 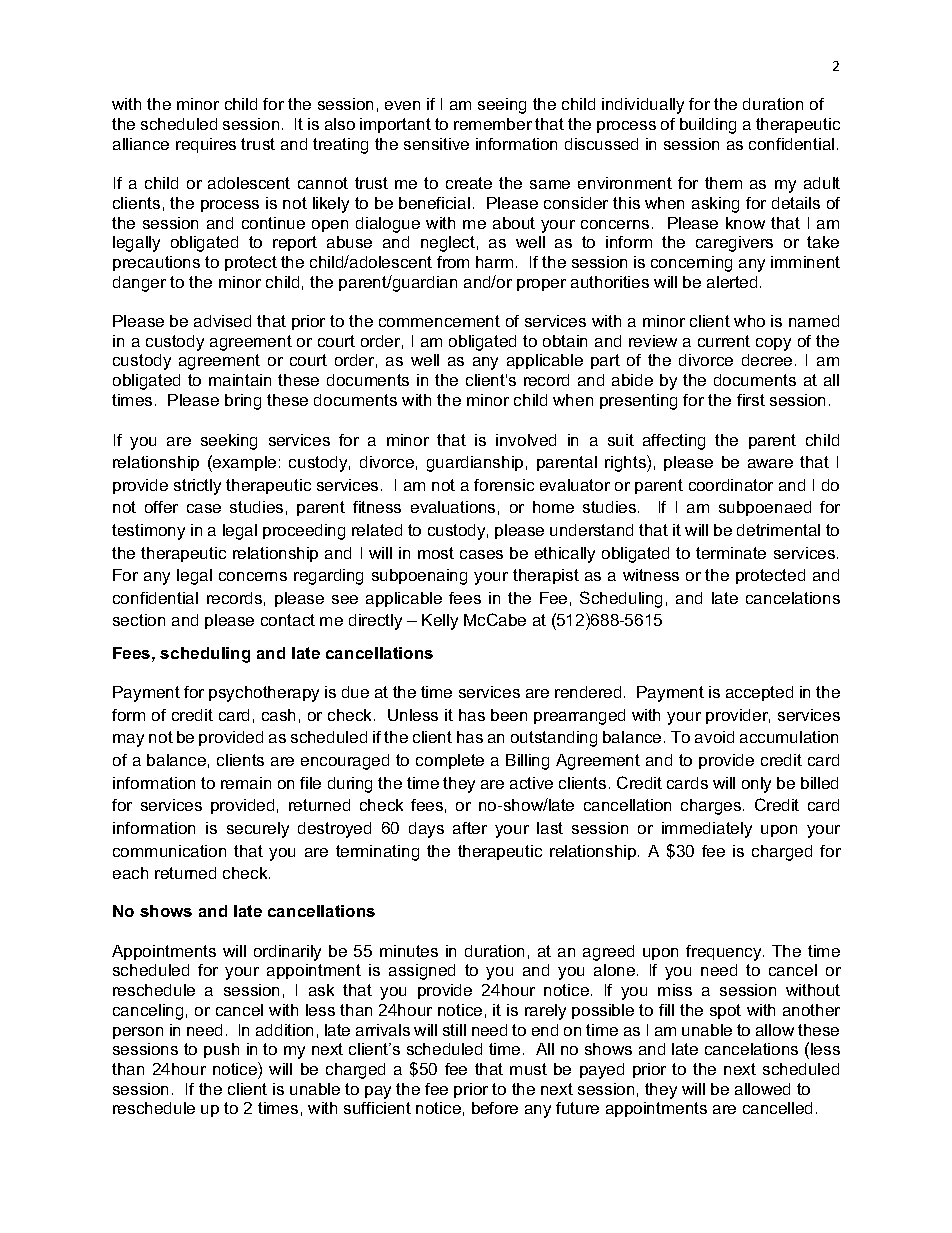 I want to click on requires, so click(x=206, y=145).
